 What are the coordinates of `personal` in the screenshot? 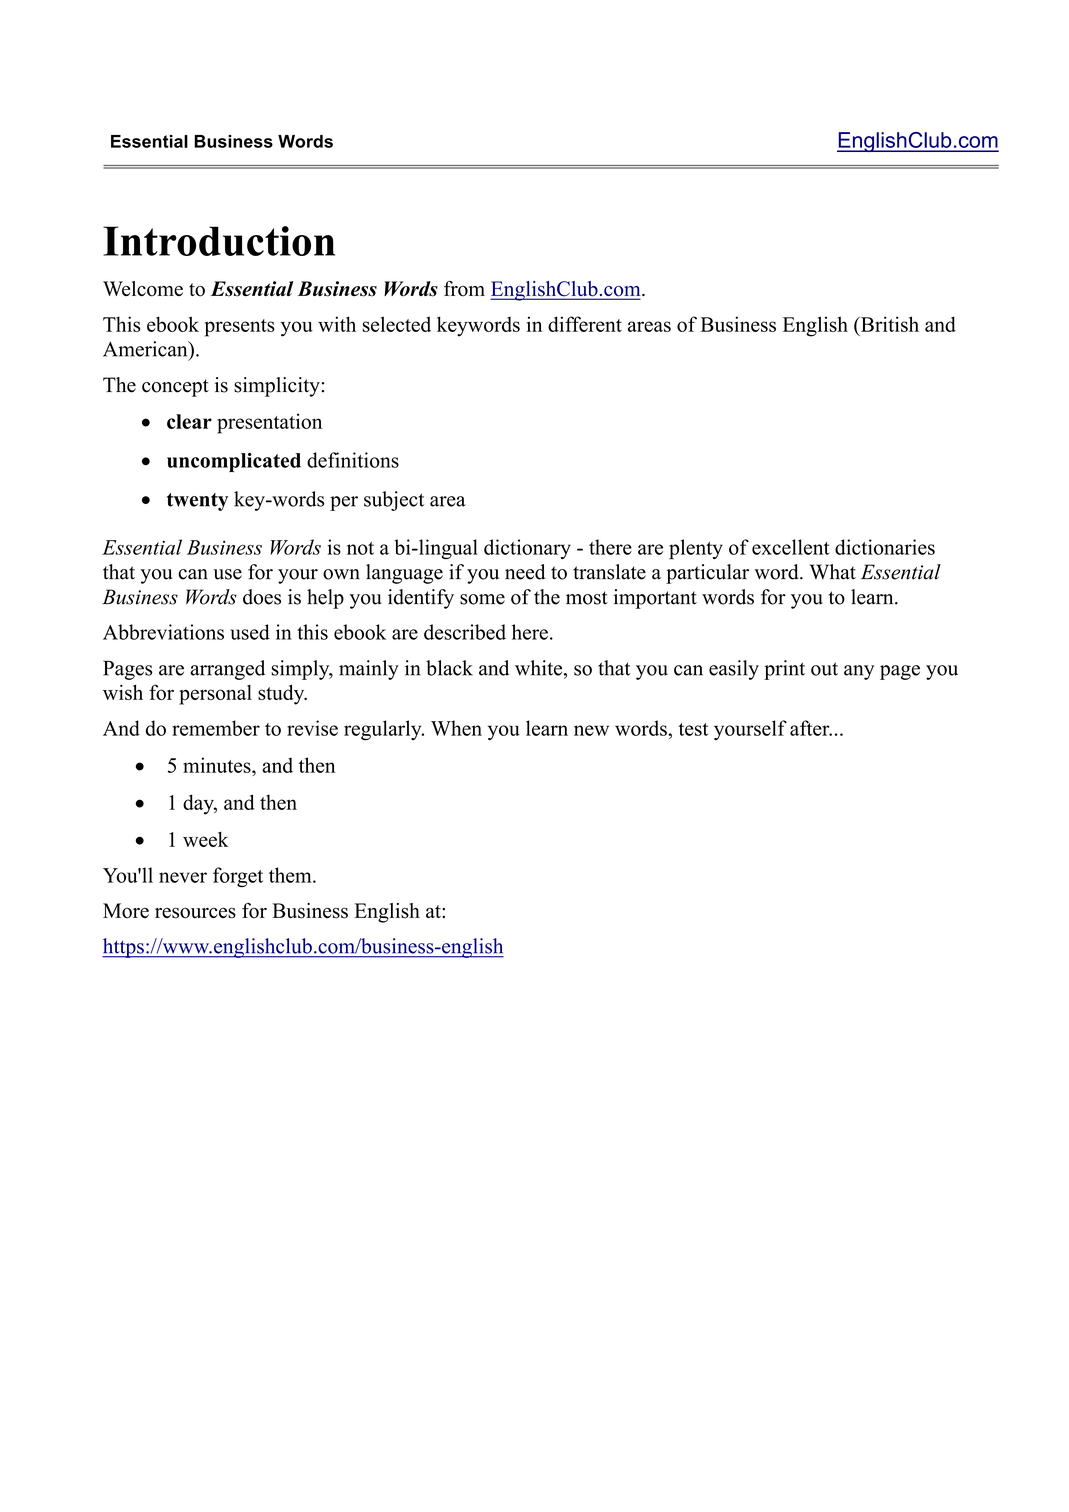 It's located at (215, 695).
